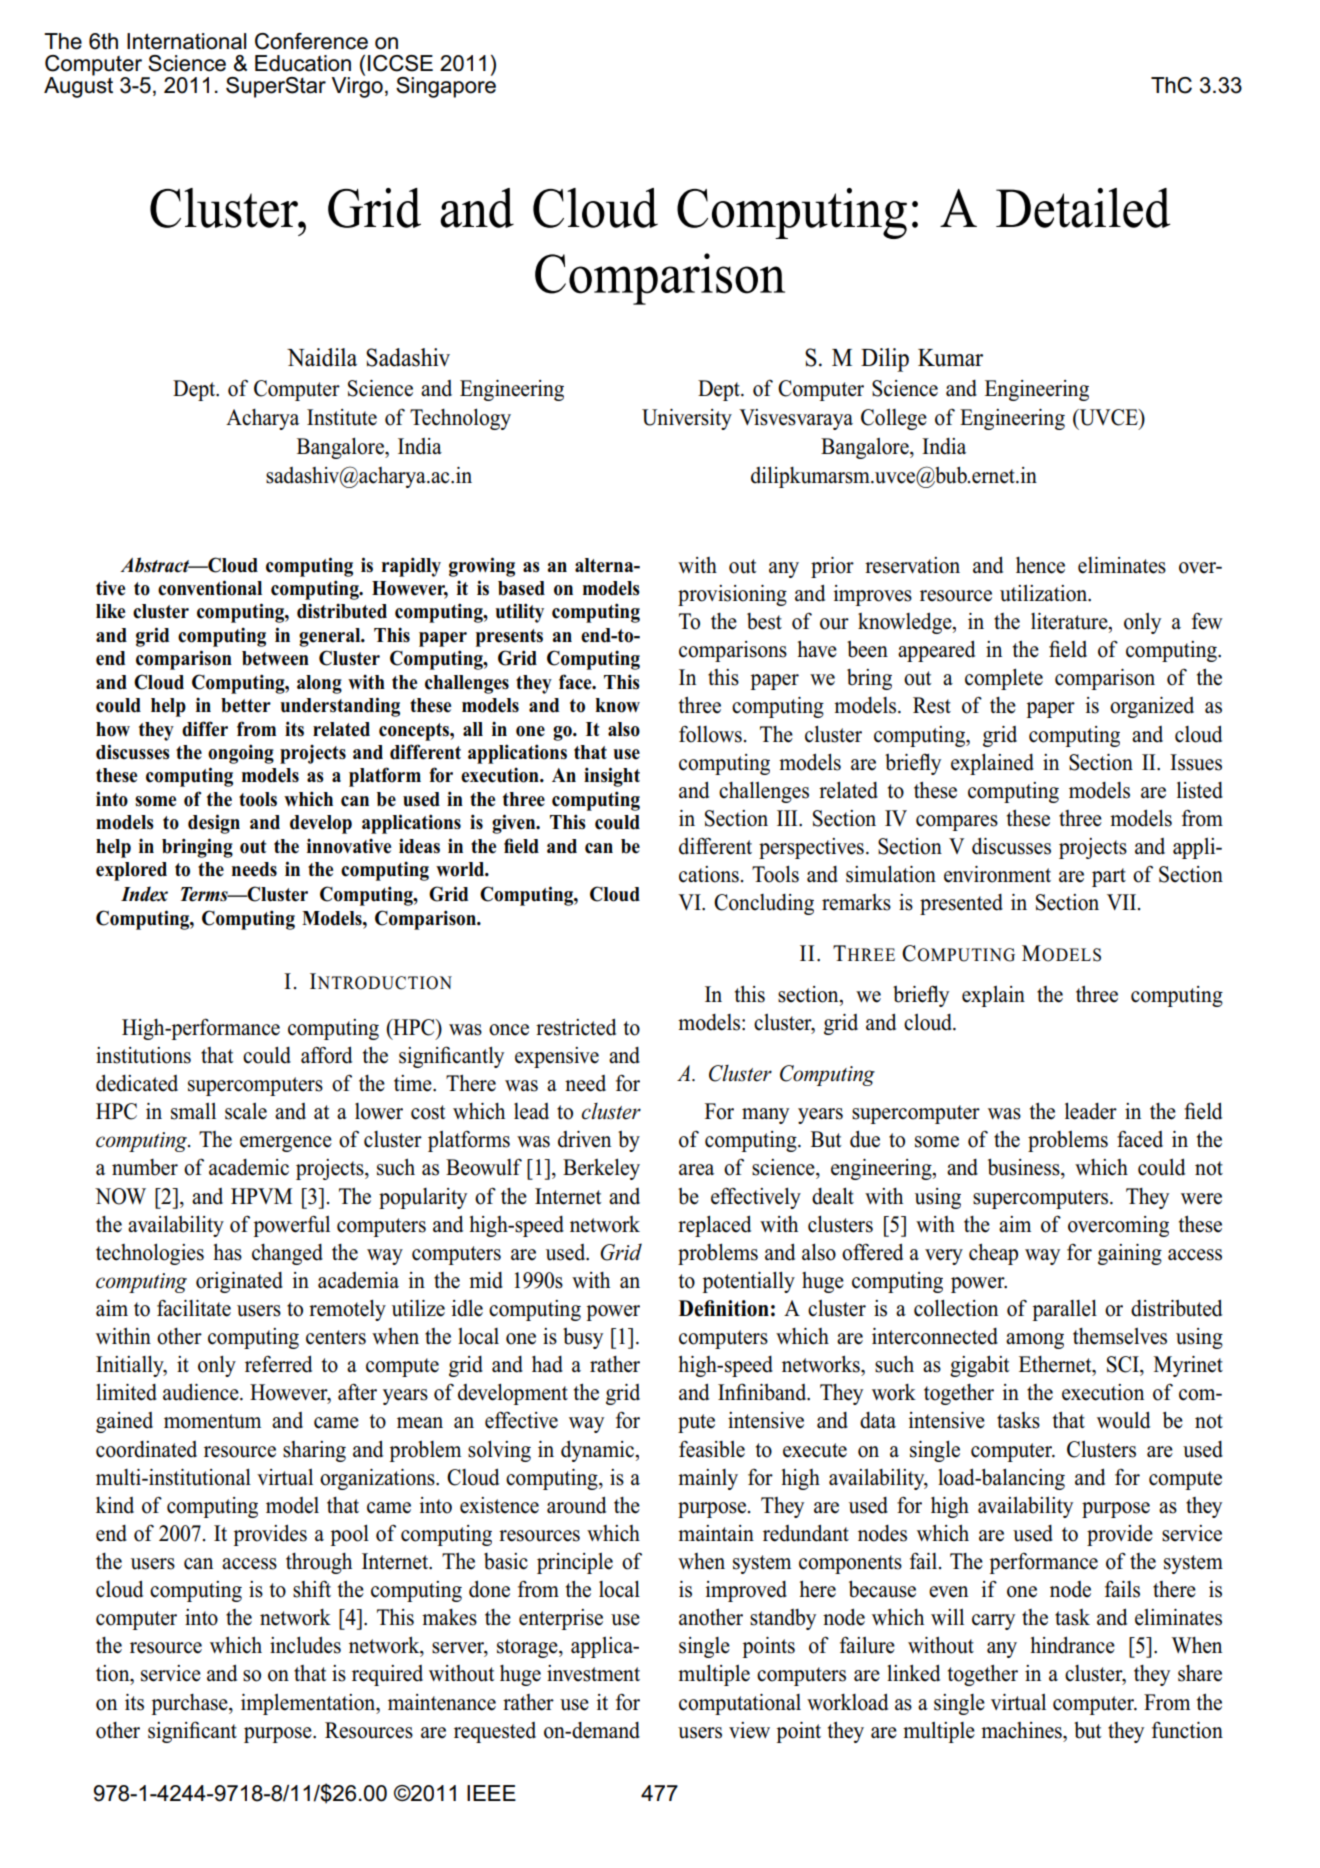 Image resolution: width=1320 pixels, height=1868 pixels. Describe the element at coordinates (593, 1673) in the image. I see `investment` at that location.
